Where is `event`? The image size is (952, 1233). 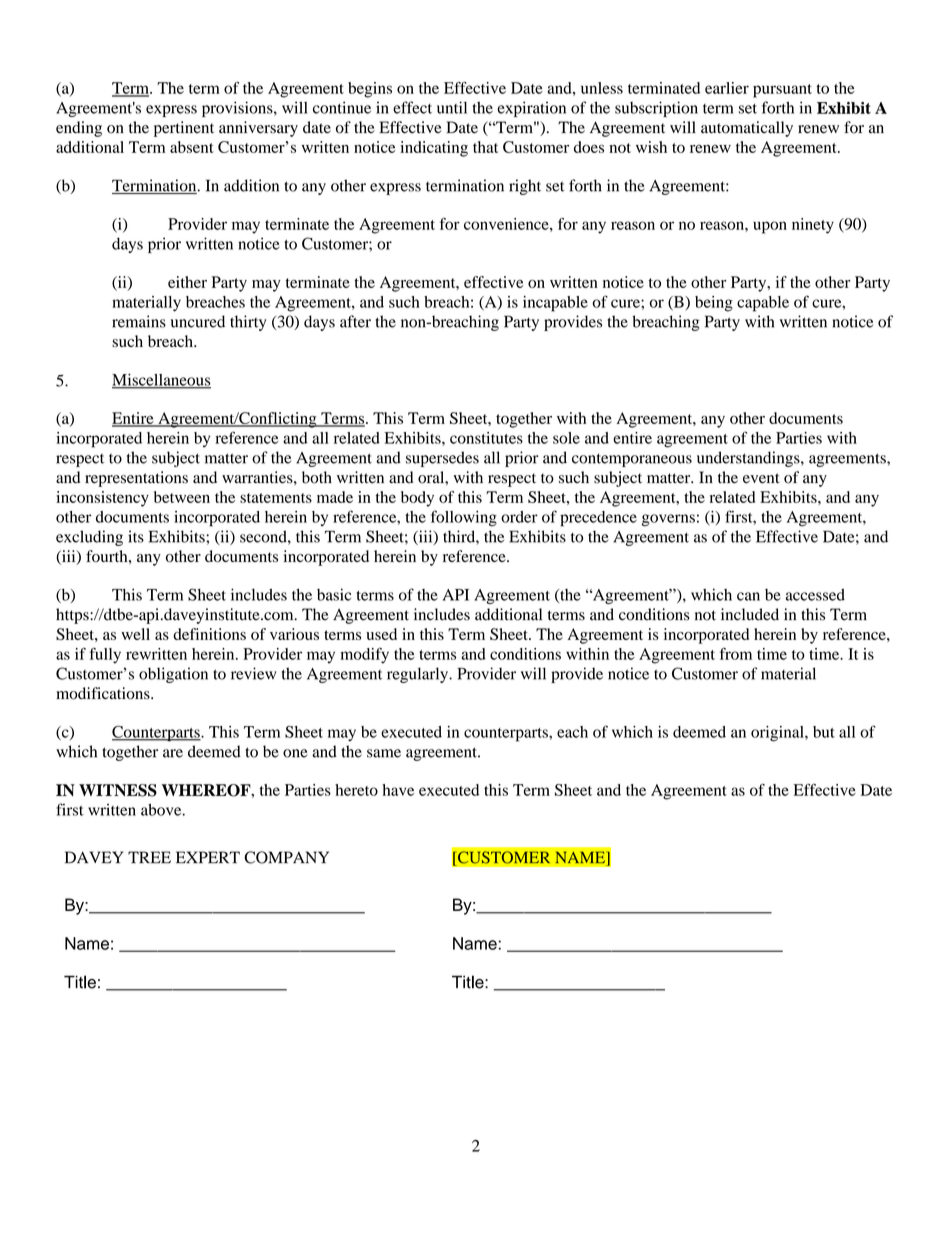
event is located at coordinates (761, 478).
